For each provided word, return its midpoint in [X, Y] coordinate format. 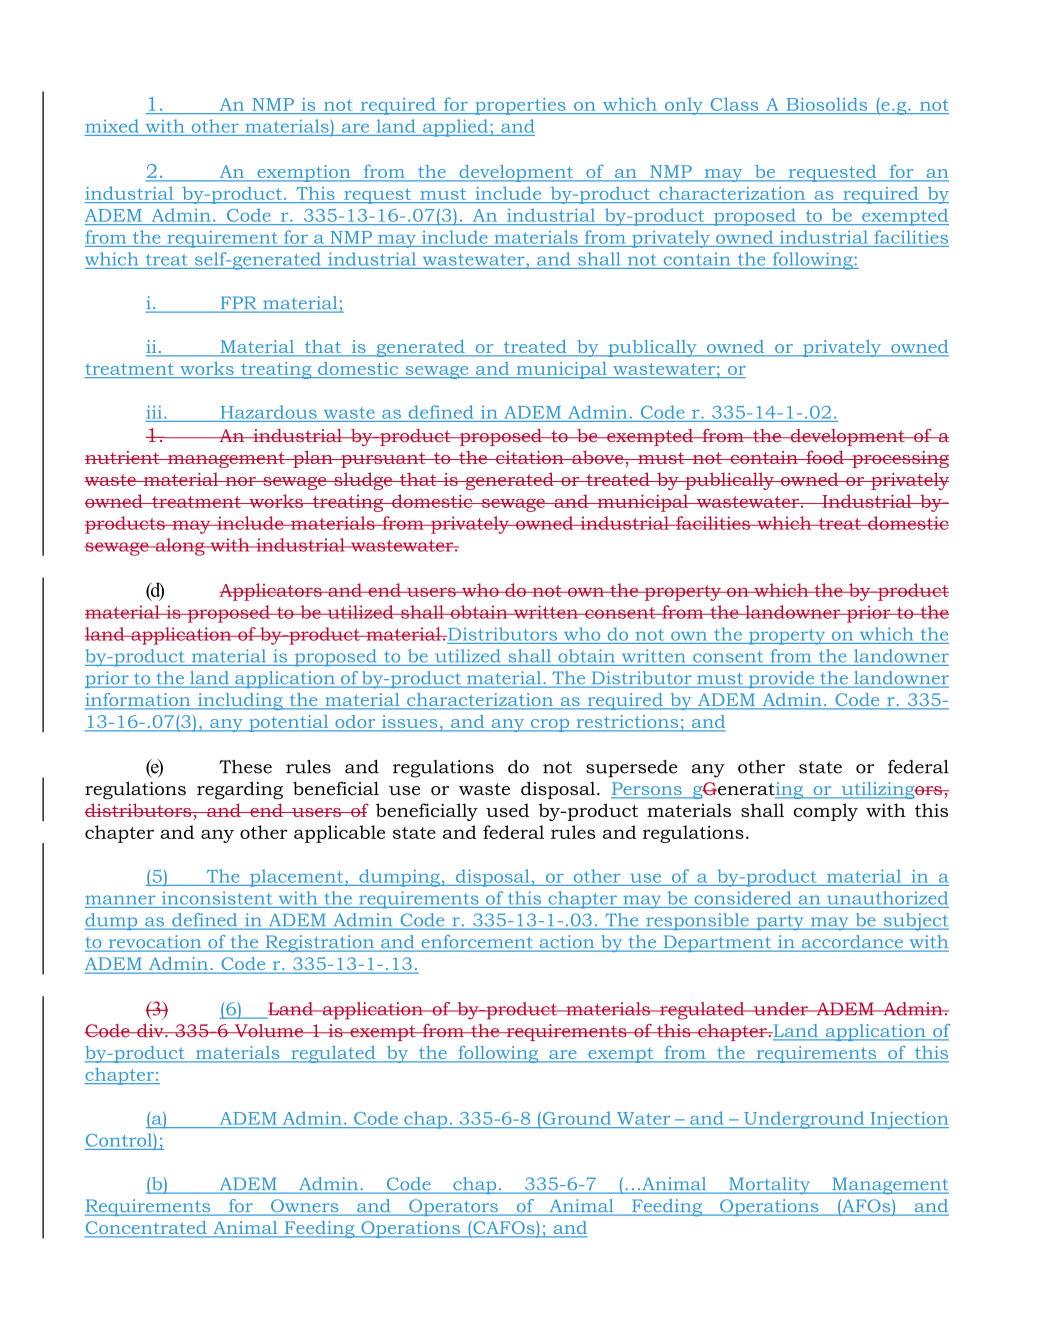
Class [734, 104]
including [240, 701]
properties [520, 106]
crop [550, 725]
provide [781, 679]
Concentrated [147, 1229]
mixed [112, 126]
